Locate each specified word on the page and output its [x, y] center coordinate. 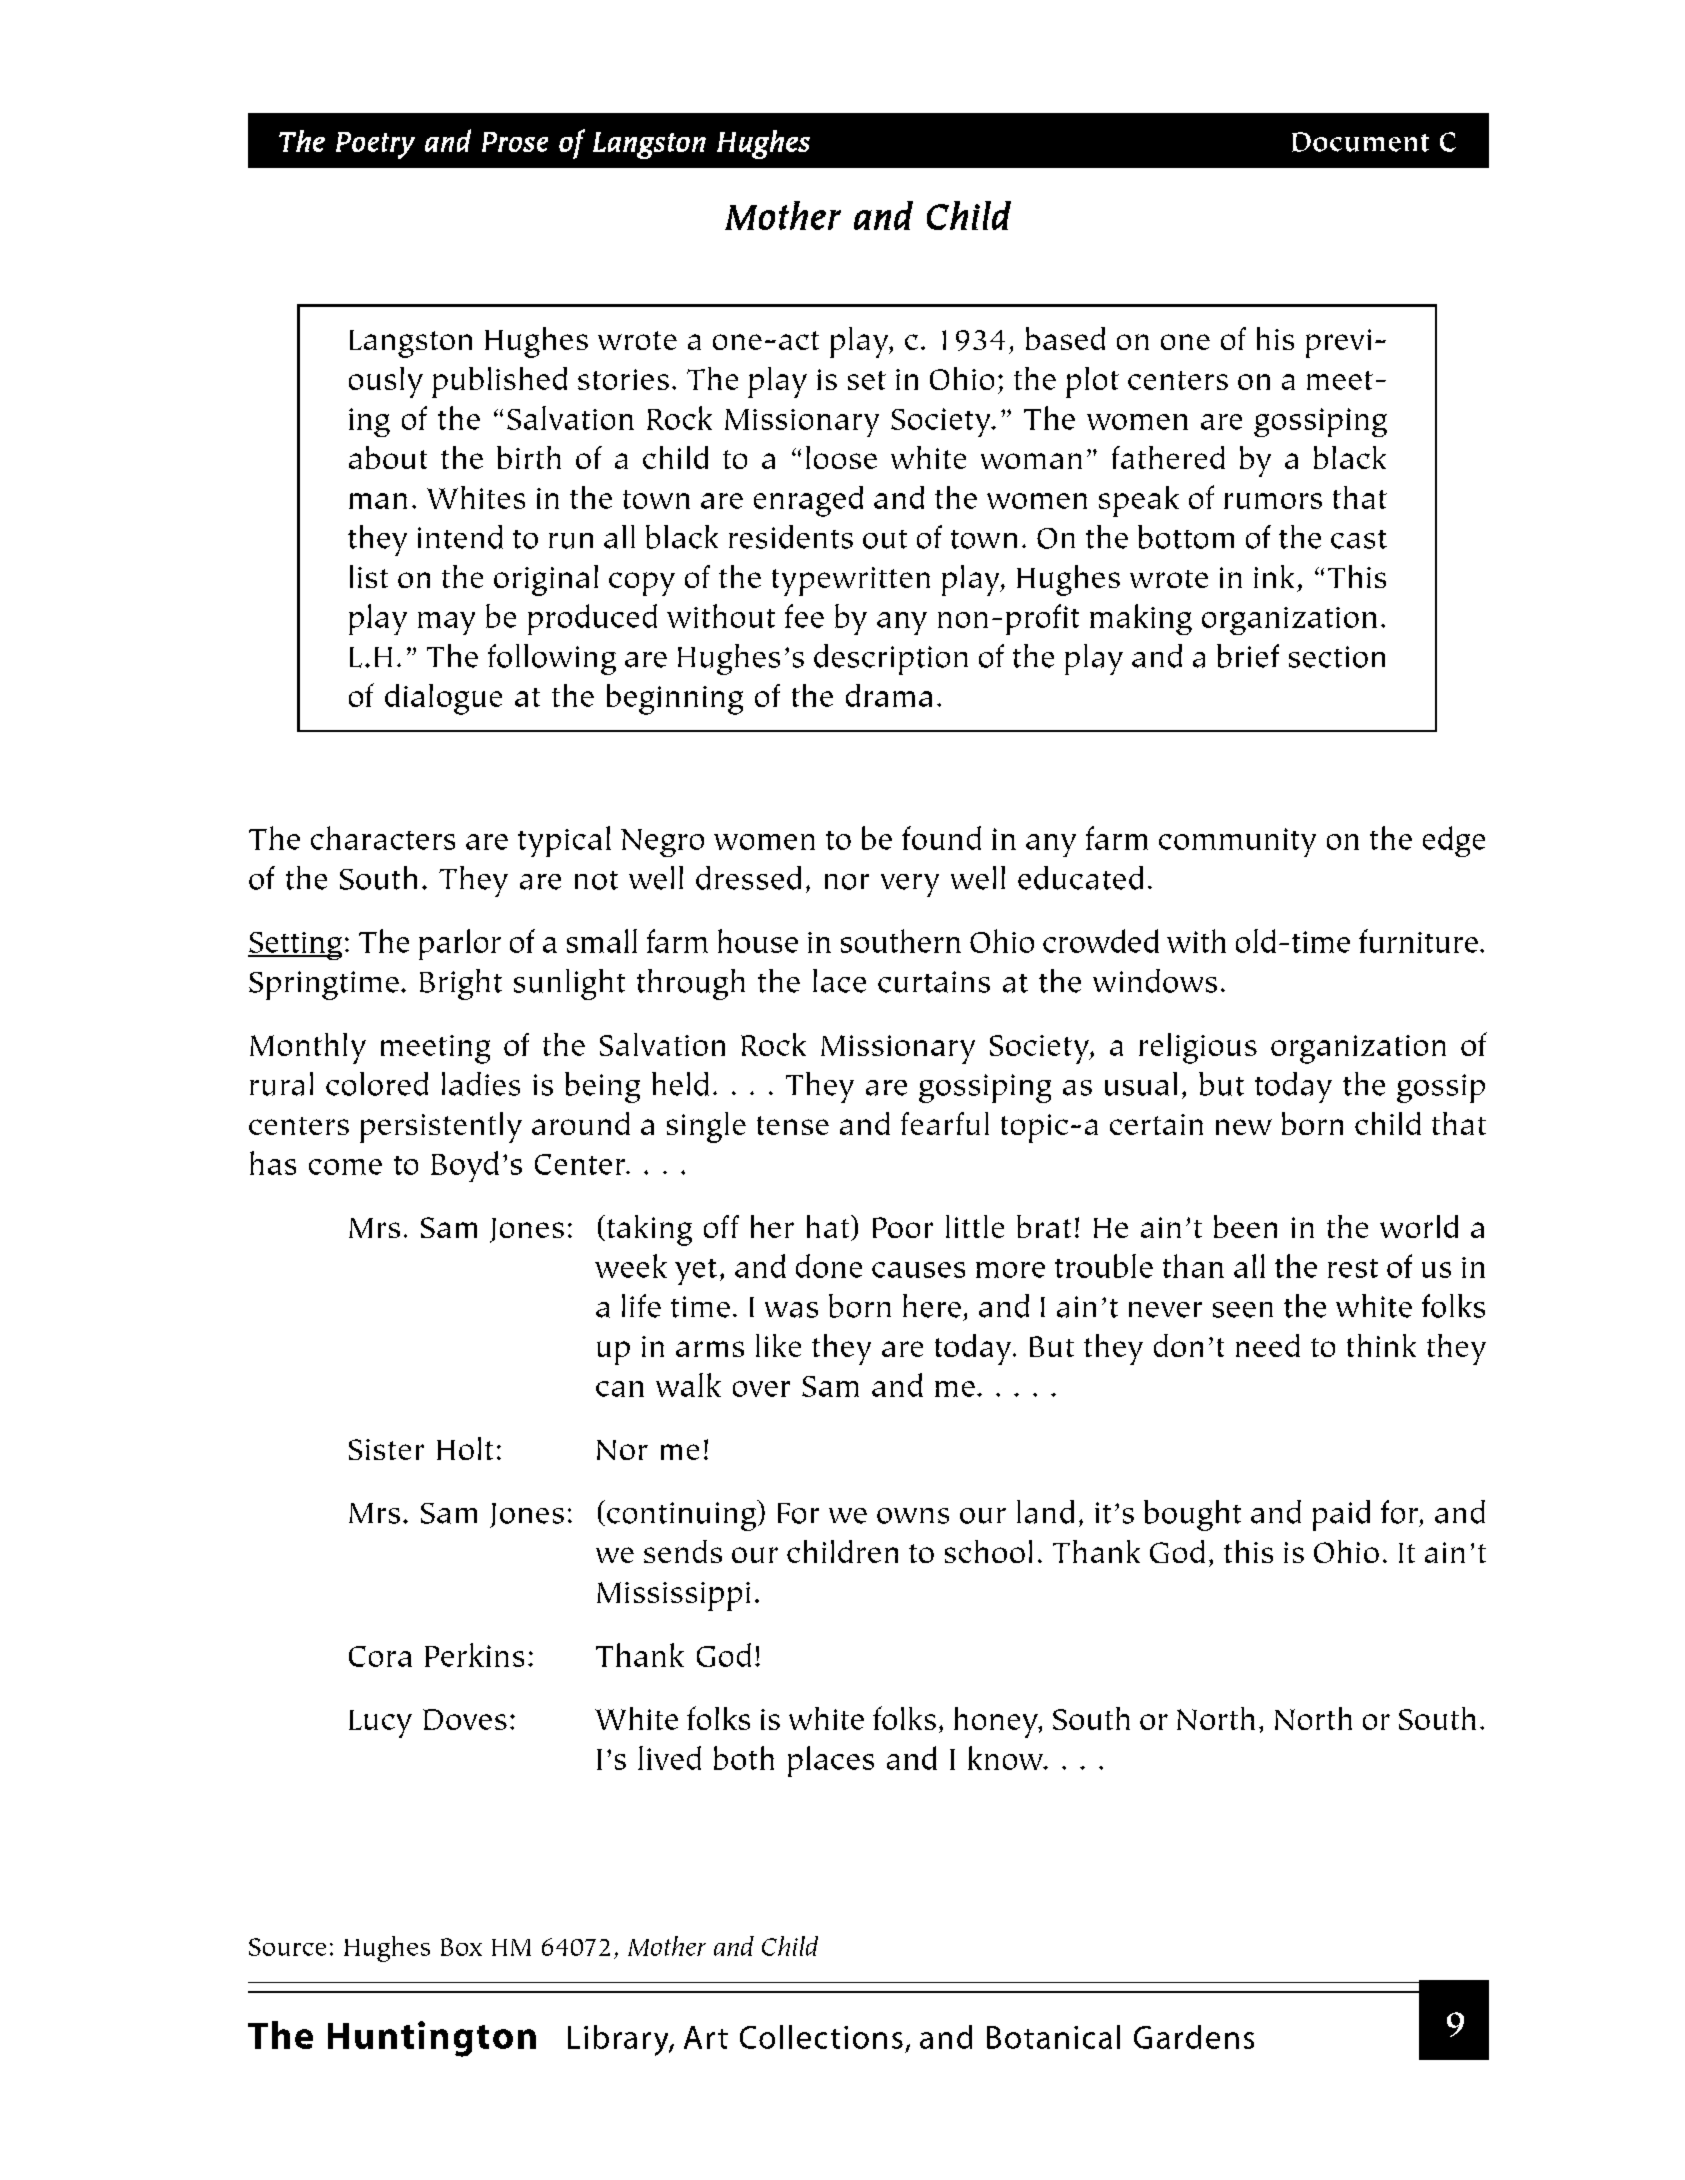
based [1065, 338]
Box [461, 1947]
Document [1360, 142]
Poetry [375, 145]
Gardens [1194, 2037]
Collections [821, 2037]
